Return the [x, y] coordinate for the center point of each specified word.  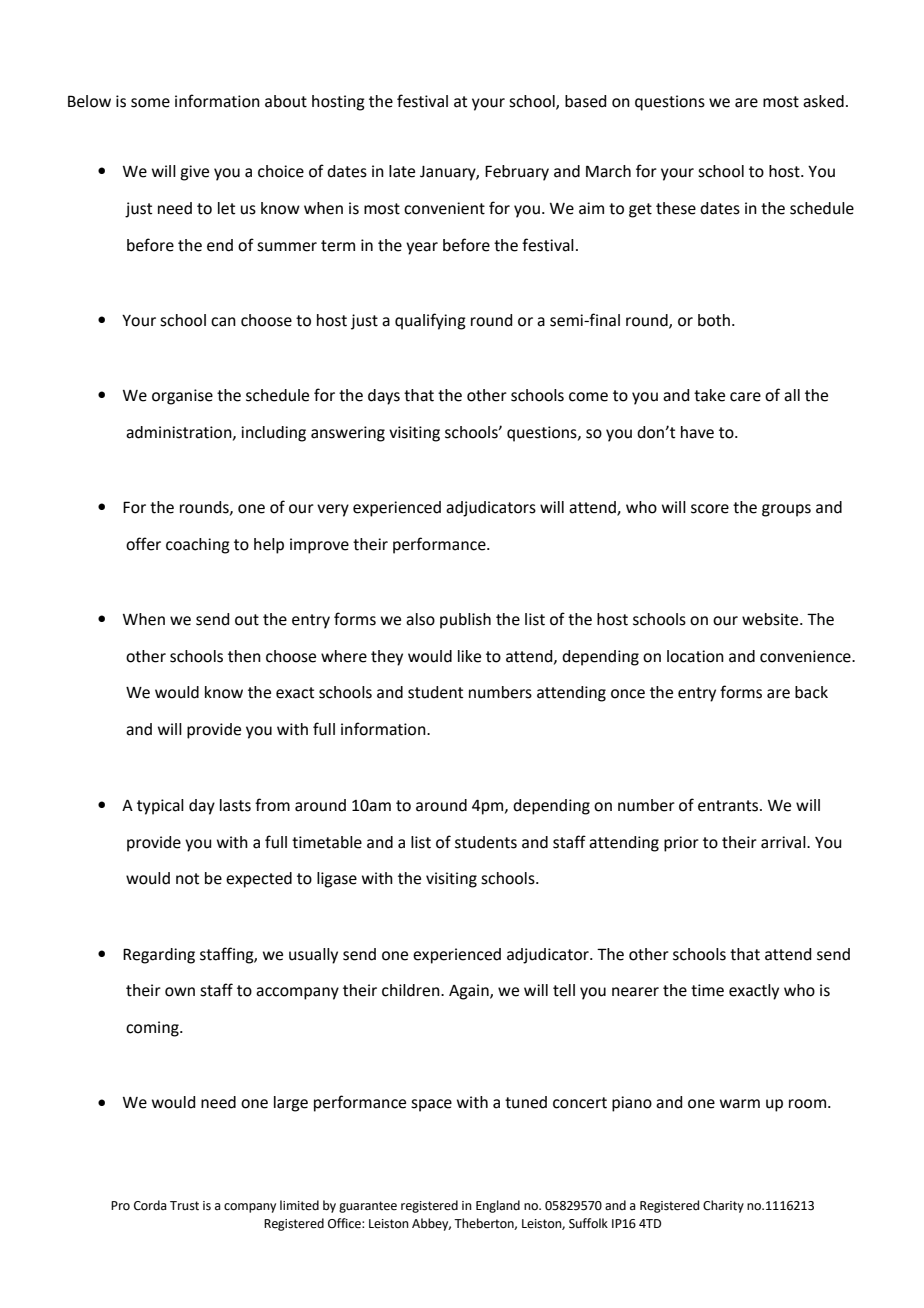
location [695, 656]
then [244, 656]
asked [823, 101]
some [150, 103]
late [402, 171]
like [469, 656]
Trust [184, 1206]
